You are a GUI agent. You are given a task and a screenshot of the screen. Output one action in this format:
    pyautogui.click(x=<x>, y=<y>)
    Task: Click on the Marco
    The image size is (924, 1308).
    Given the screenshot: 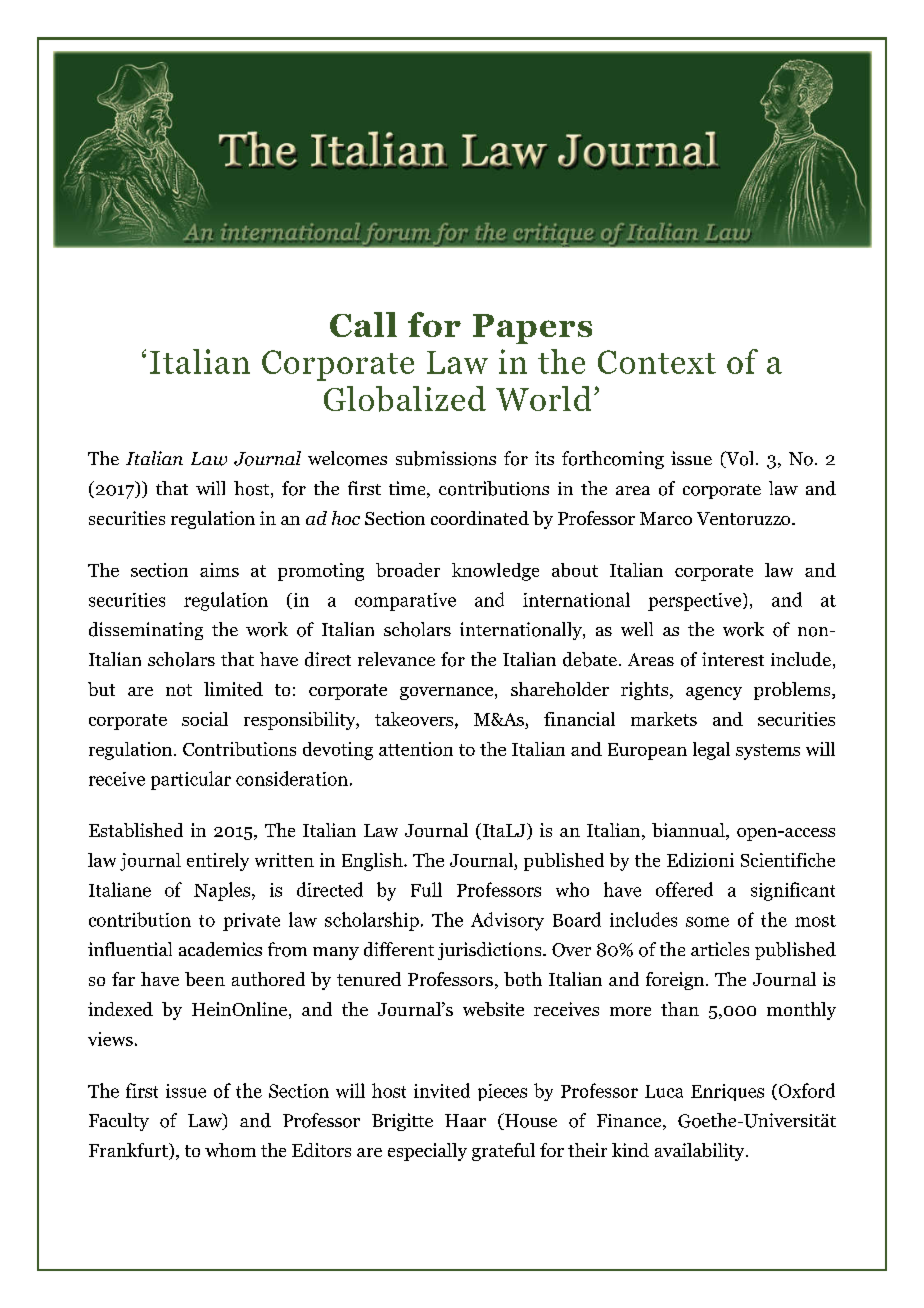 What is the action you would take?
    pyautogui.click(x=666, y=518)
